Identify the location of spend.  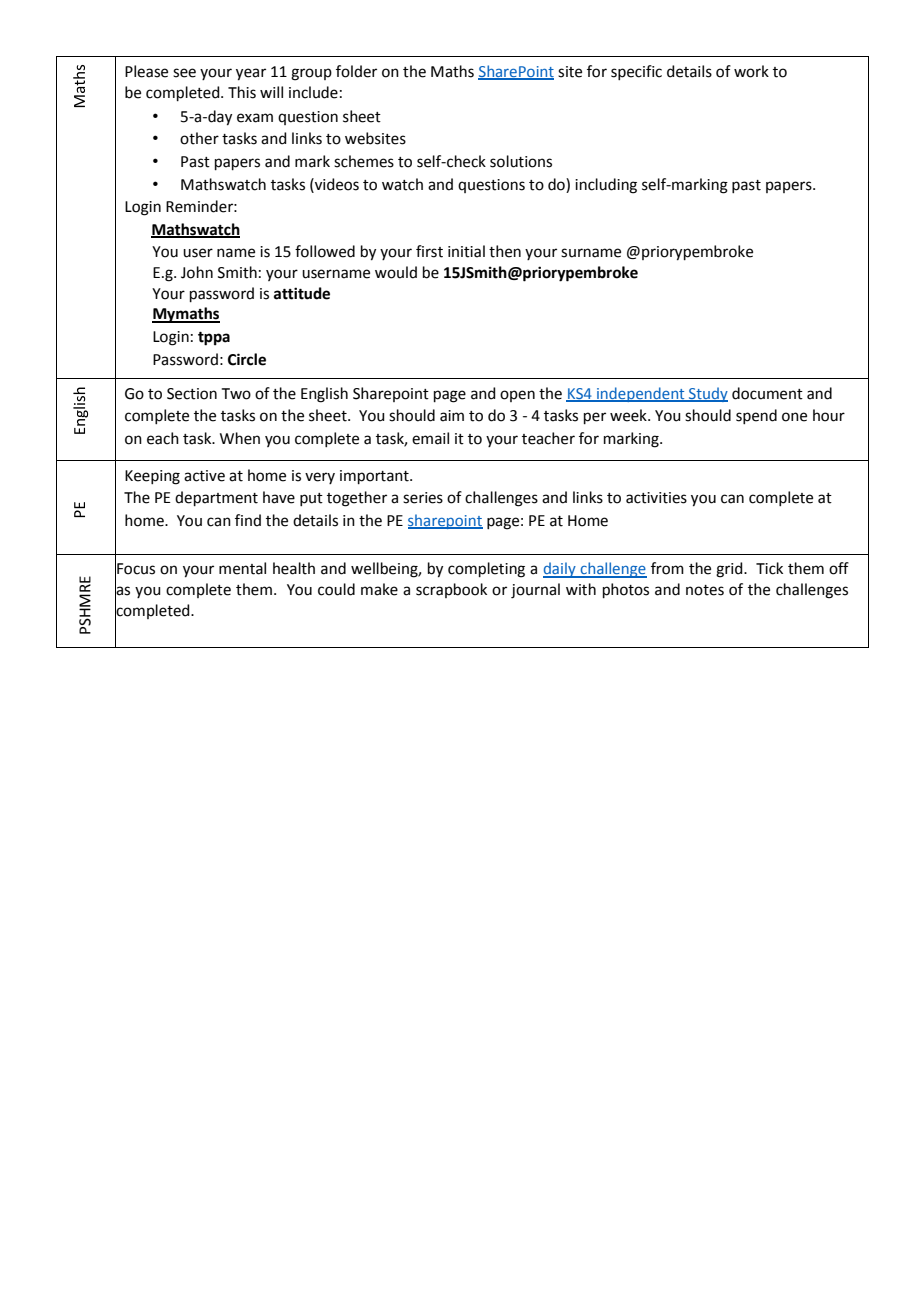
(756, 416).
